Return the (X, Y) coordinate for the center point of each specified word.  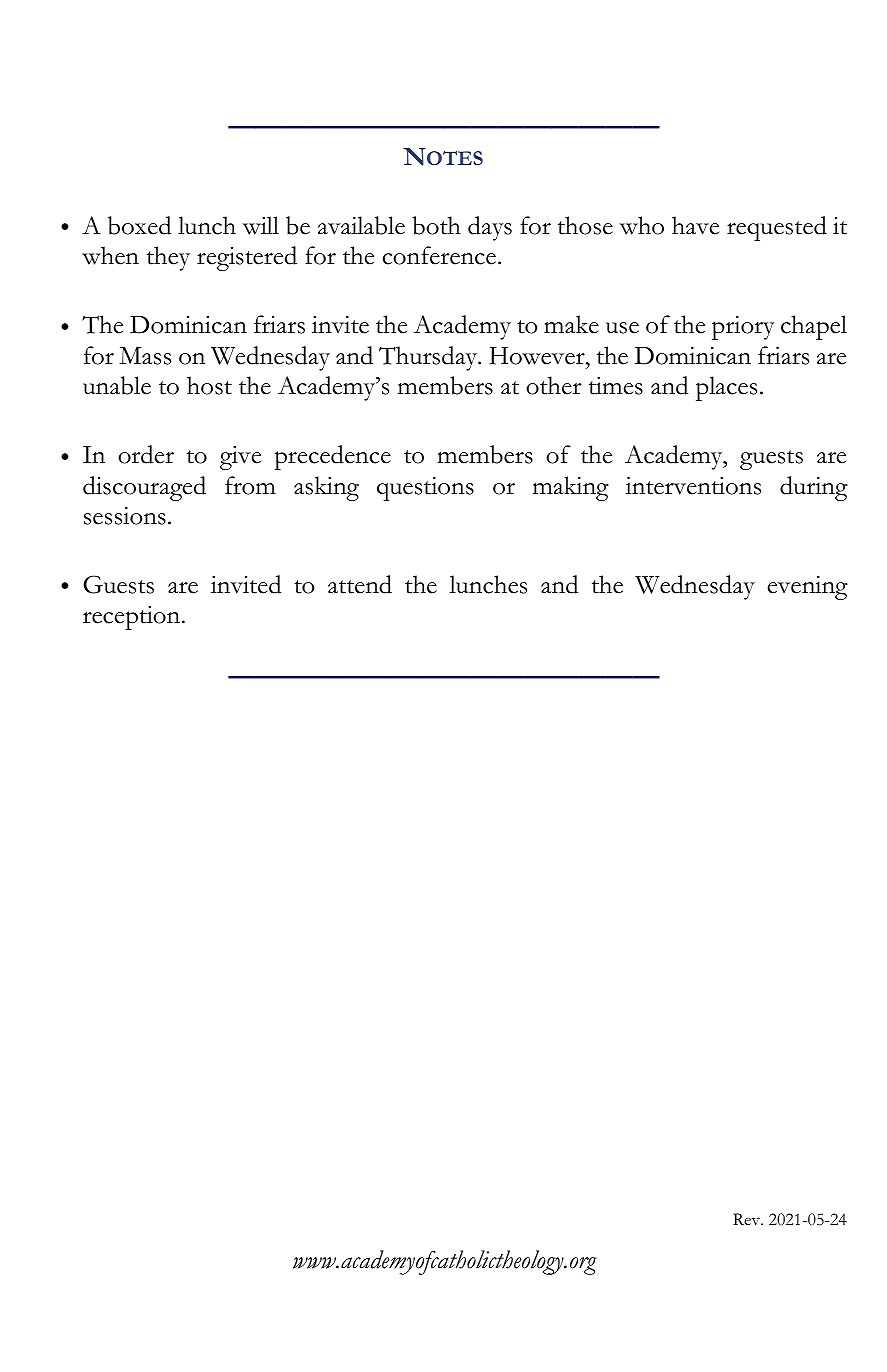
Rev (748, 1219)
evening (808, 588)
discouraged (144, 488)
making (571, 488)
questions (425, 489)
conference (439, 255)
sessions (125, 516)
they (168, 258)
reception (133, 618)
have (695, 225)
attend (360, 584)
